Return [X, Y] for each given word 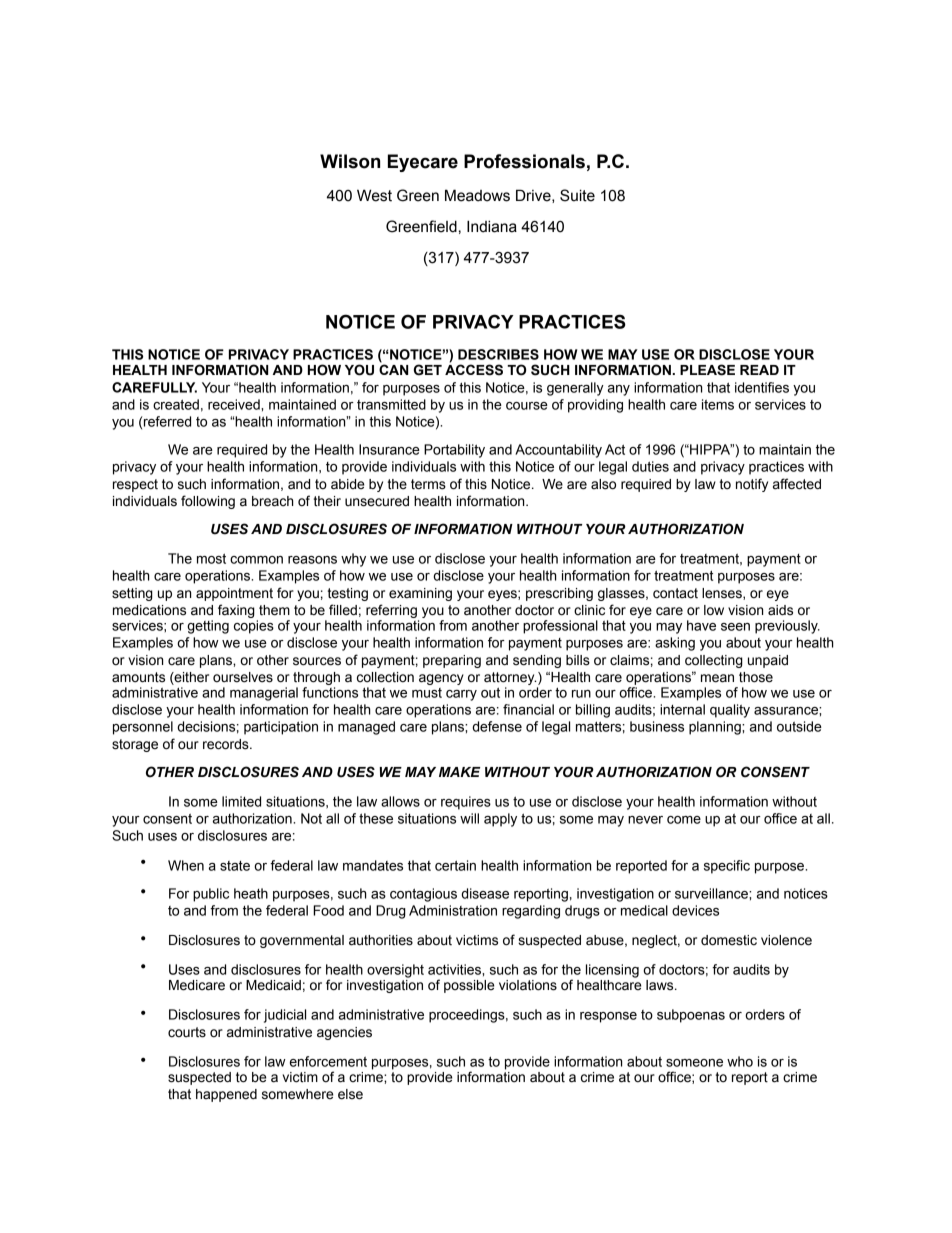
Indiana [492, 226]
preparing [452, 661]
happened [226, 1095]
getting [208, 627]
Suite [577, 195]
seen [735, 627]
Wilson [350, 161]
